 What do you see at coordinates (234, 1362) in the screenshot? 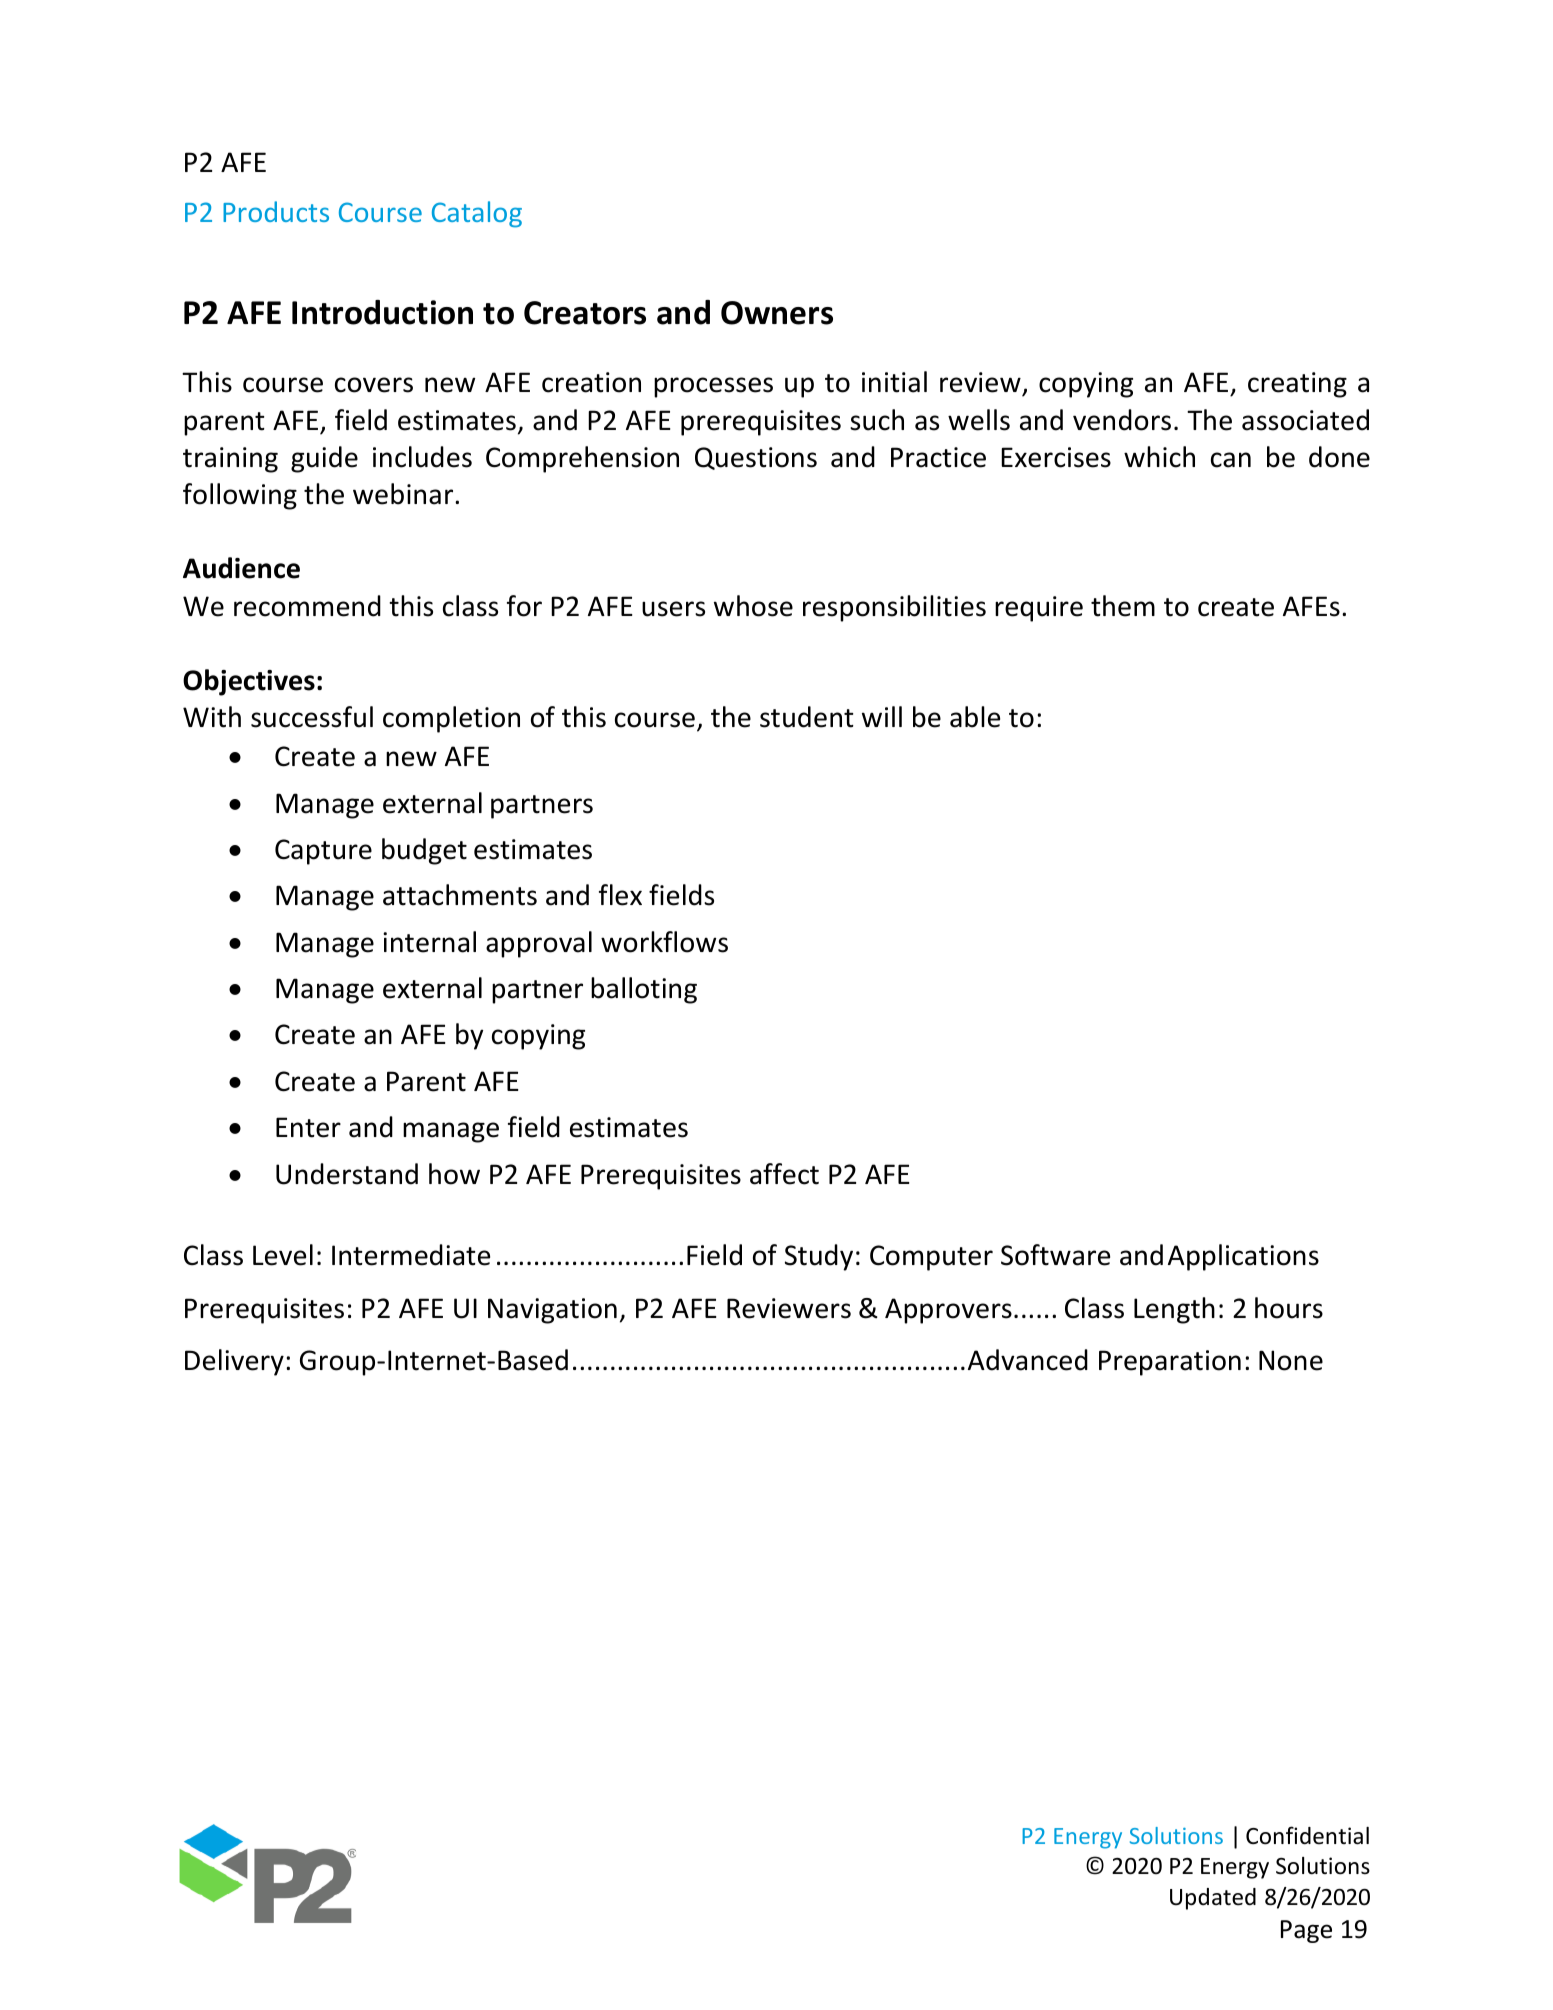
I see `Delivery` at bounding box center [234, 1362].
